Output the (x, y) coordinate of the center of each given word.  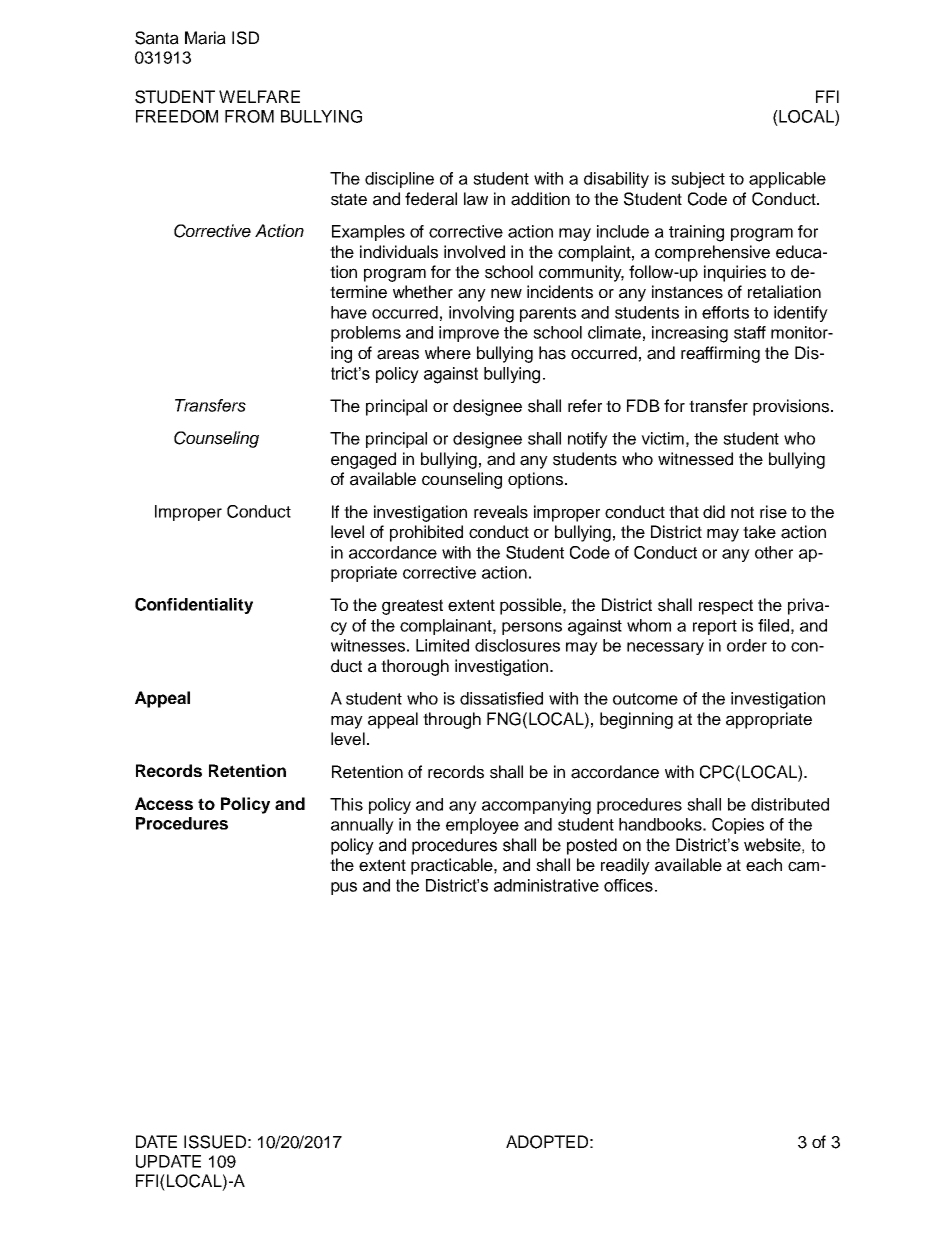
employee (482, 826)
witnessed (695, 459)
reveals (501, 512)
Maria (205, 38)
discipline (399, 180)
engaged (363, 460)
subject (698, 180)
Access (164, 803)
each (764, 865)
